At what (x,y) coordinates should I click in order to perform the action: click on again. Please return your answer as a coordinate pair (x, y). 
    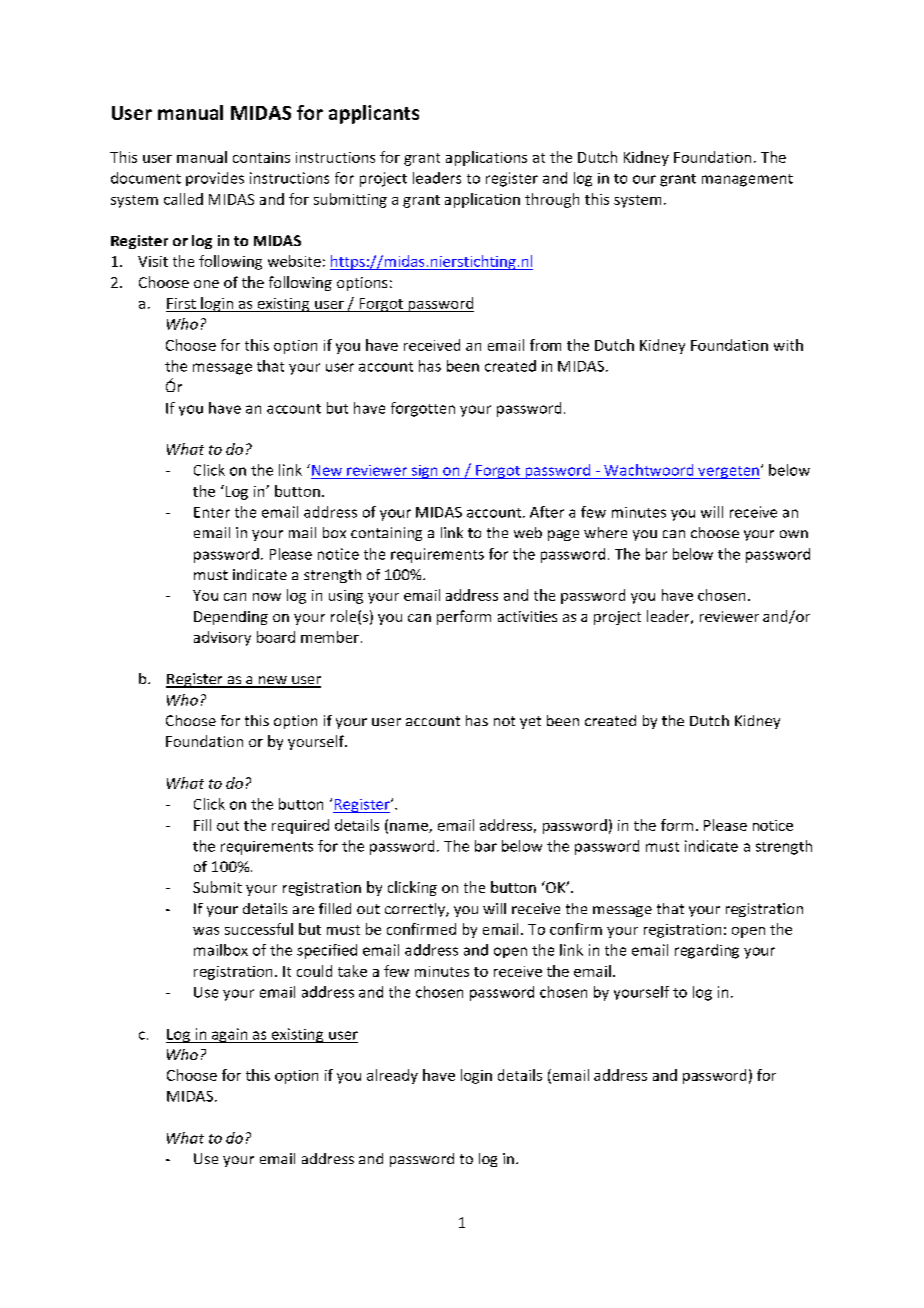
    Looking at the image, I should click on (230, 1035).
